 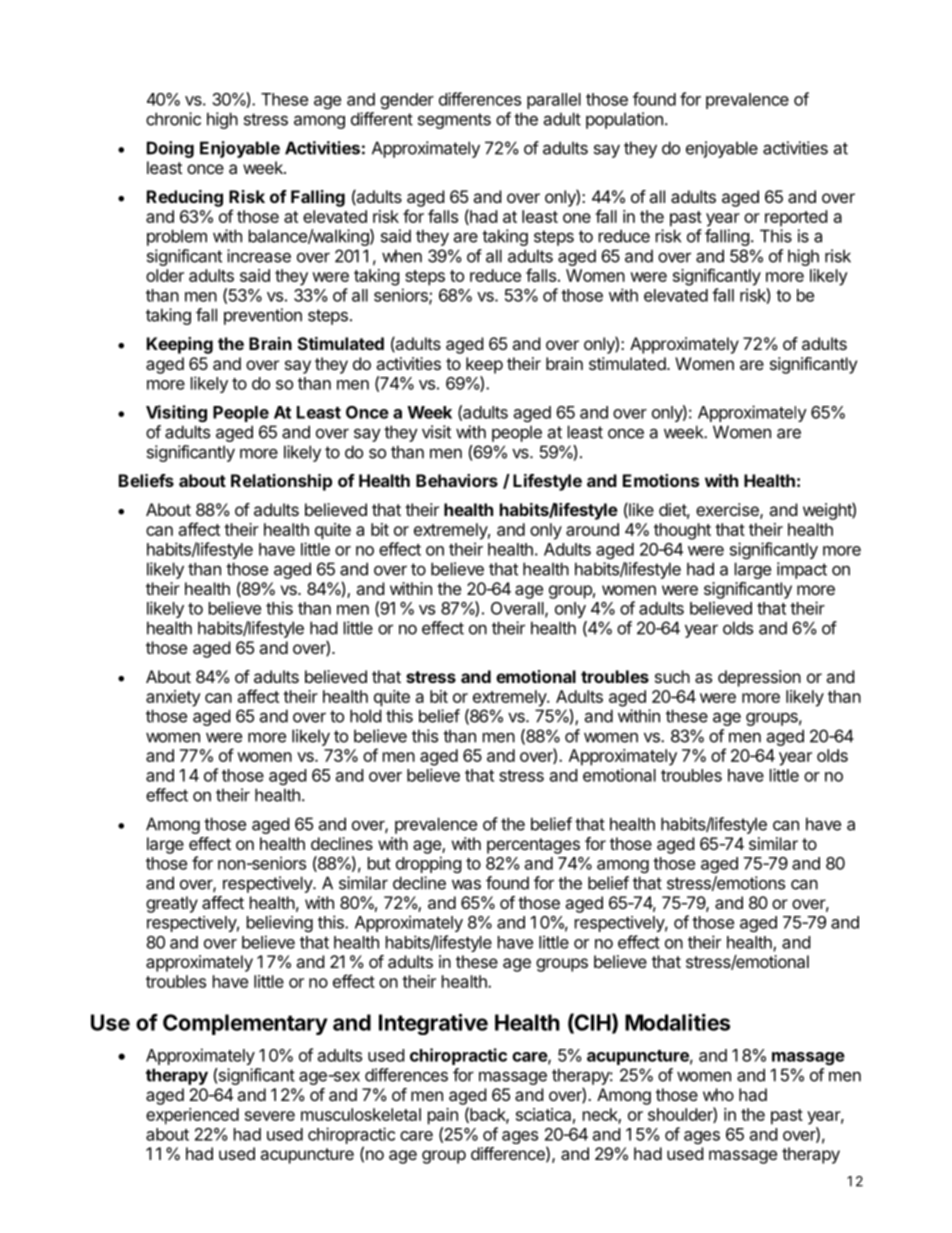 I want to click on anxiety, so click(x=173, y=698).
